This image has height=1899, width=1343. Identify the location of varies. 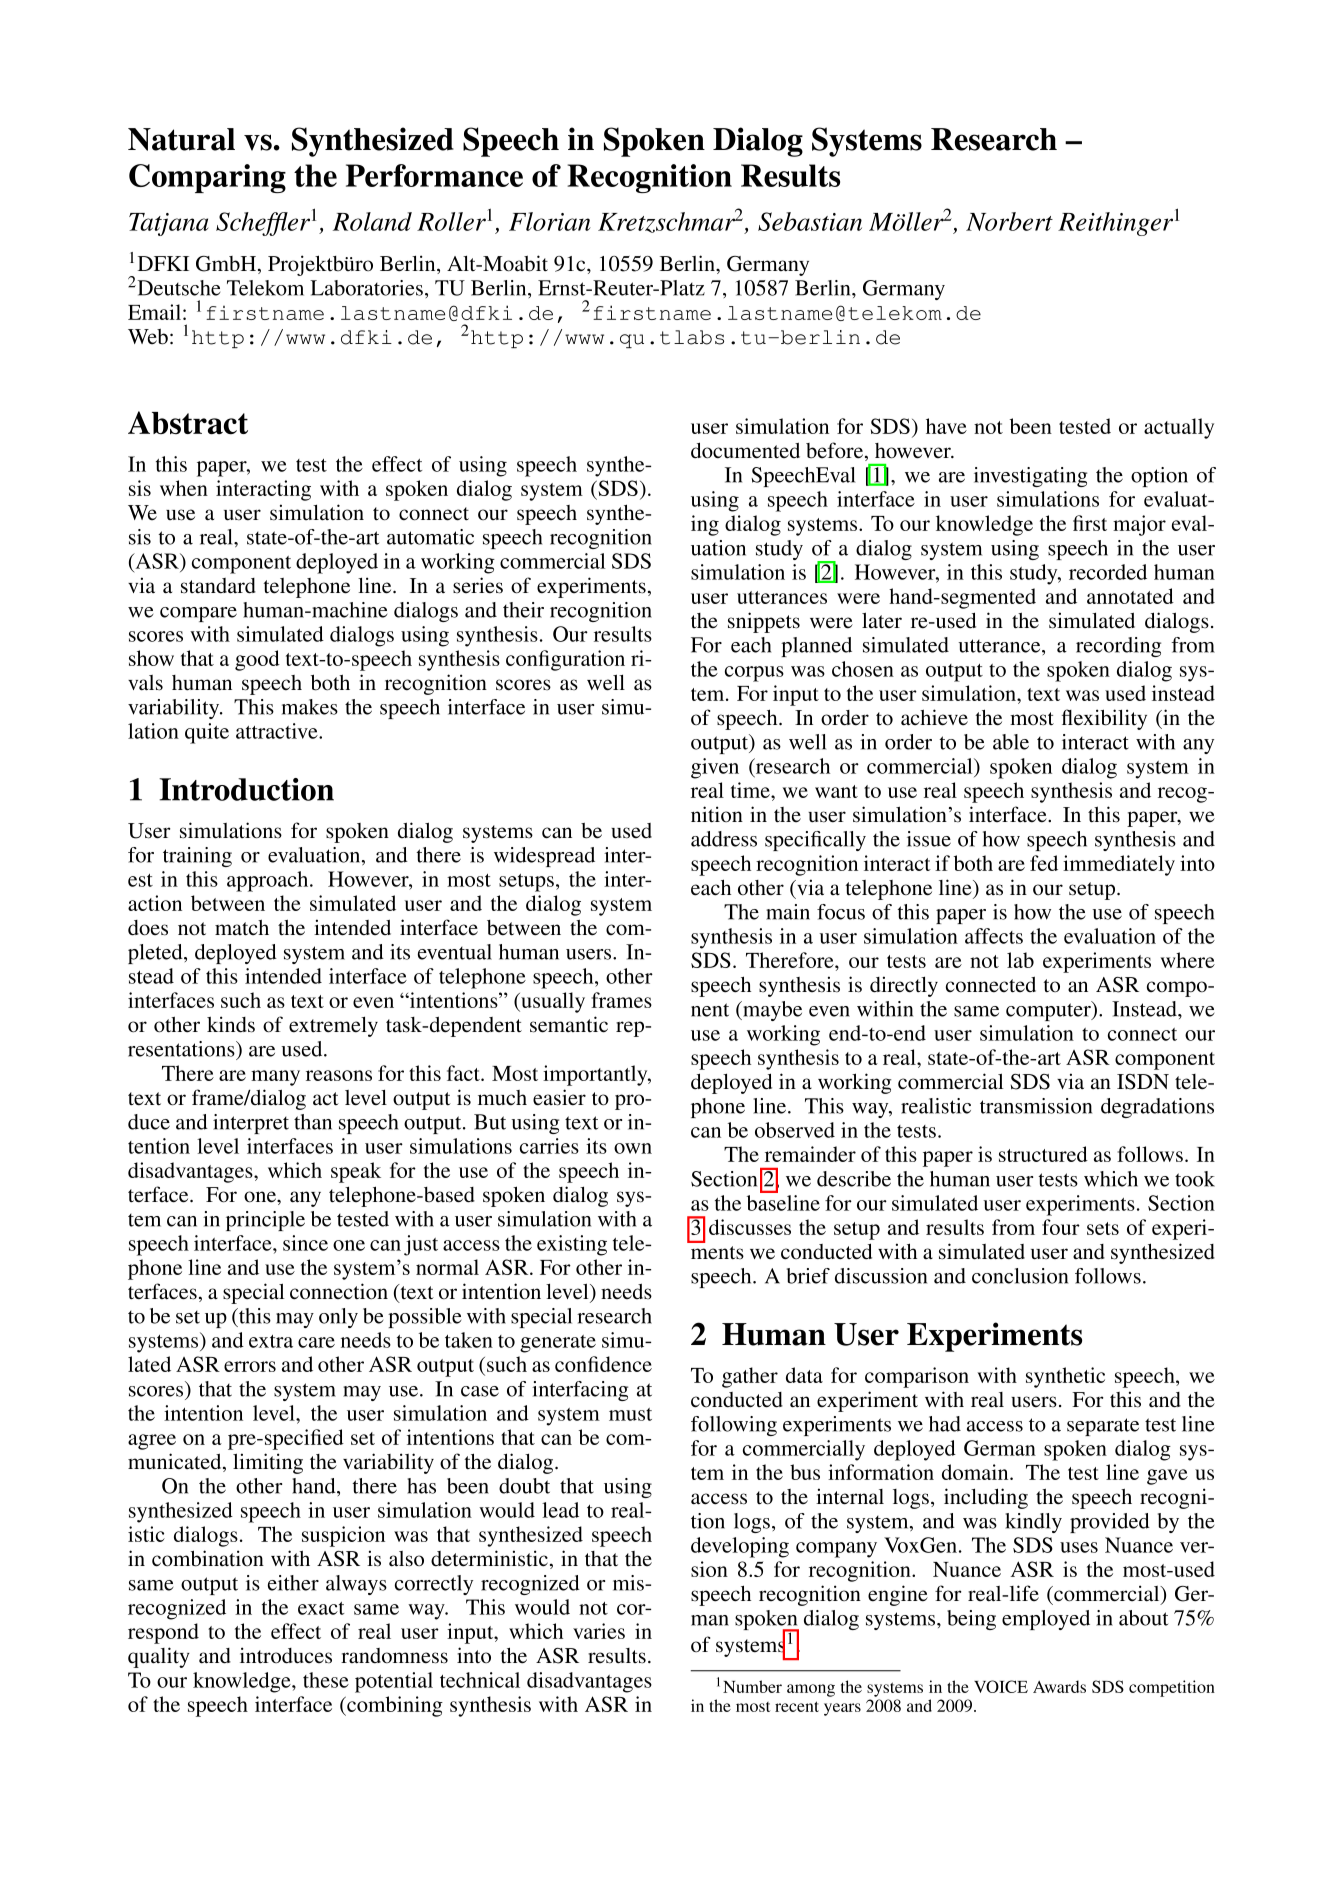
(599, 1631).
